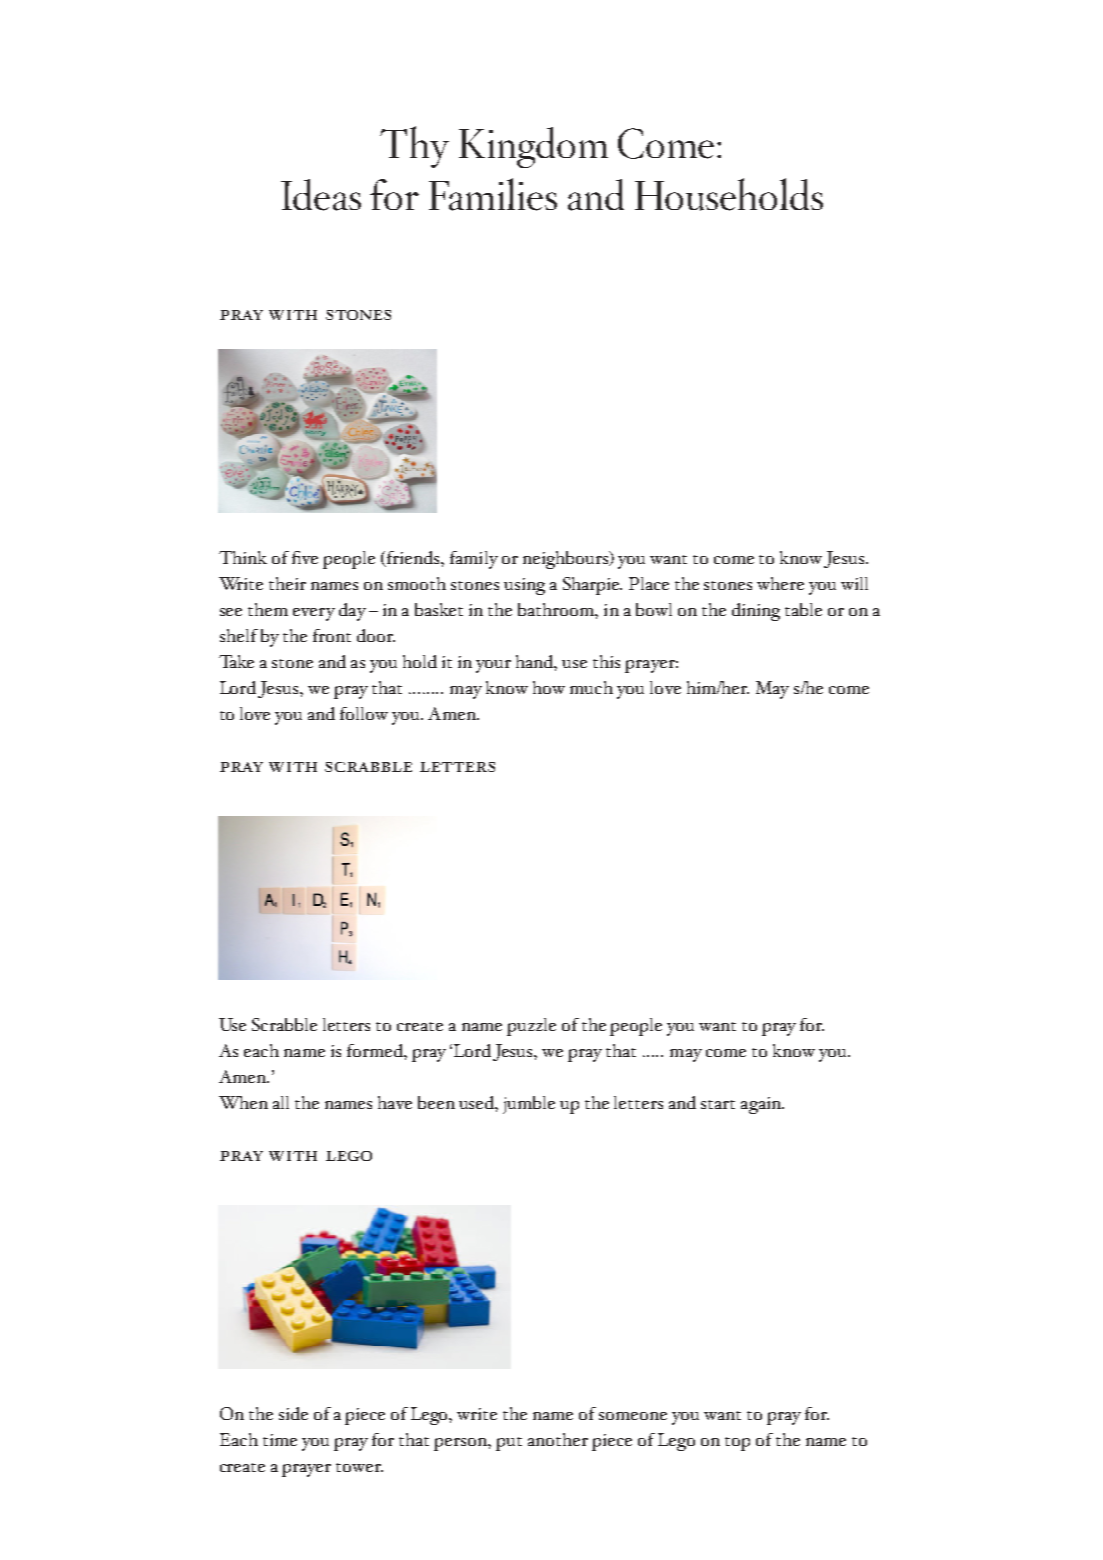  I want to click on Families, so click(493, 194).
